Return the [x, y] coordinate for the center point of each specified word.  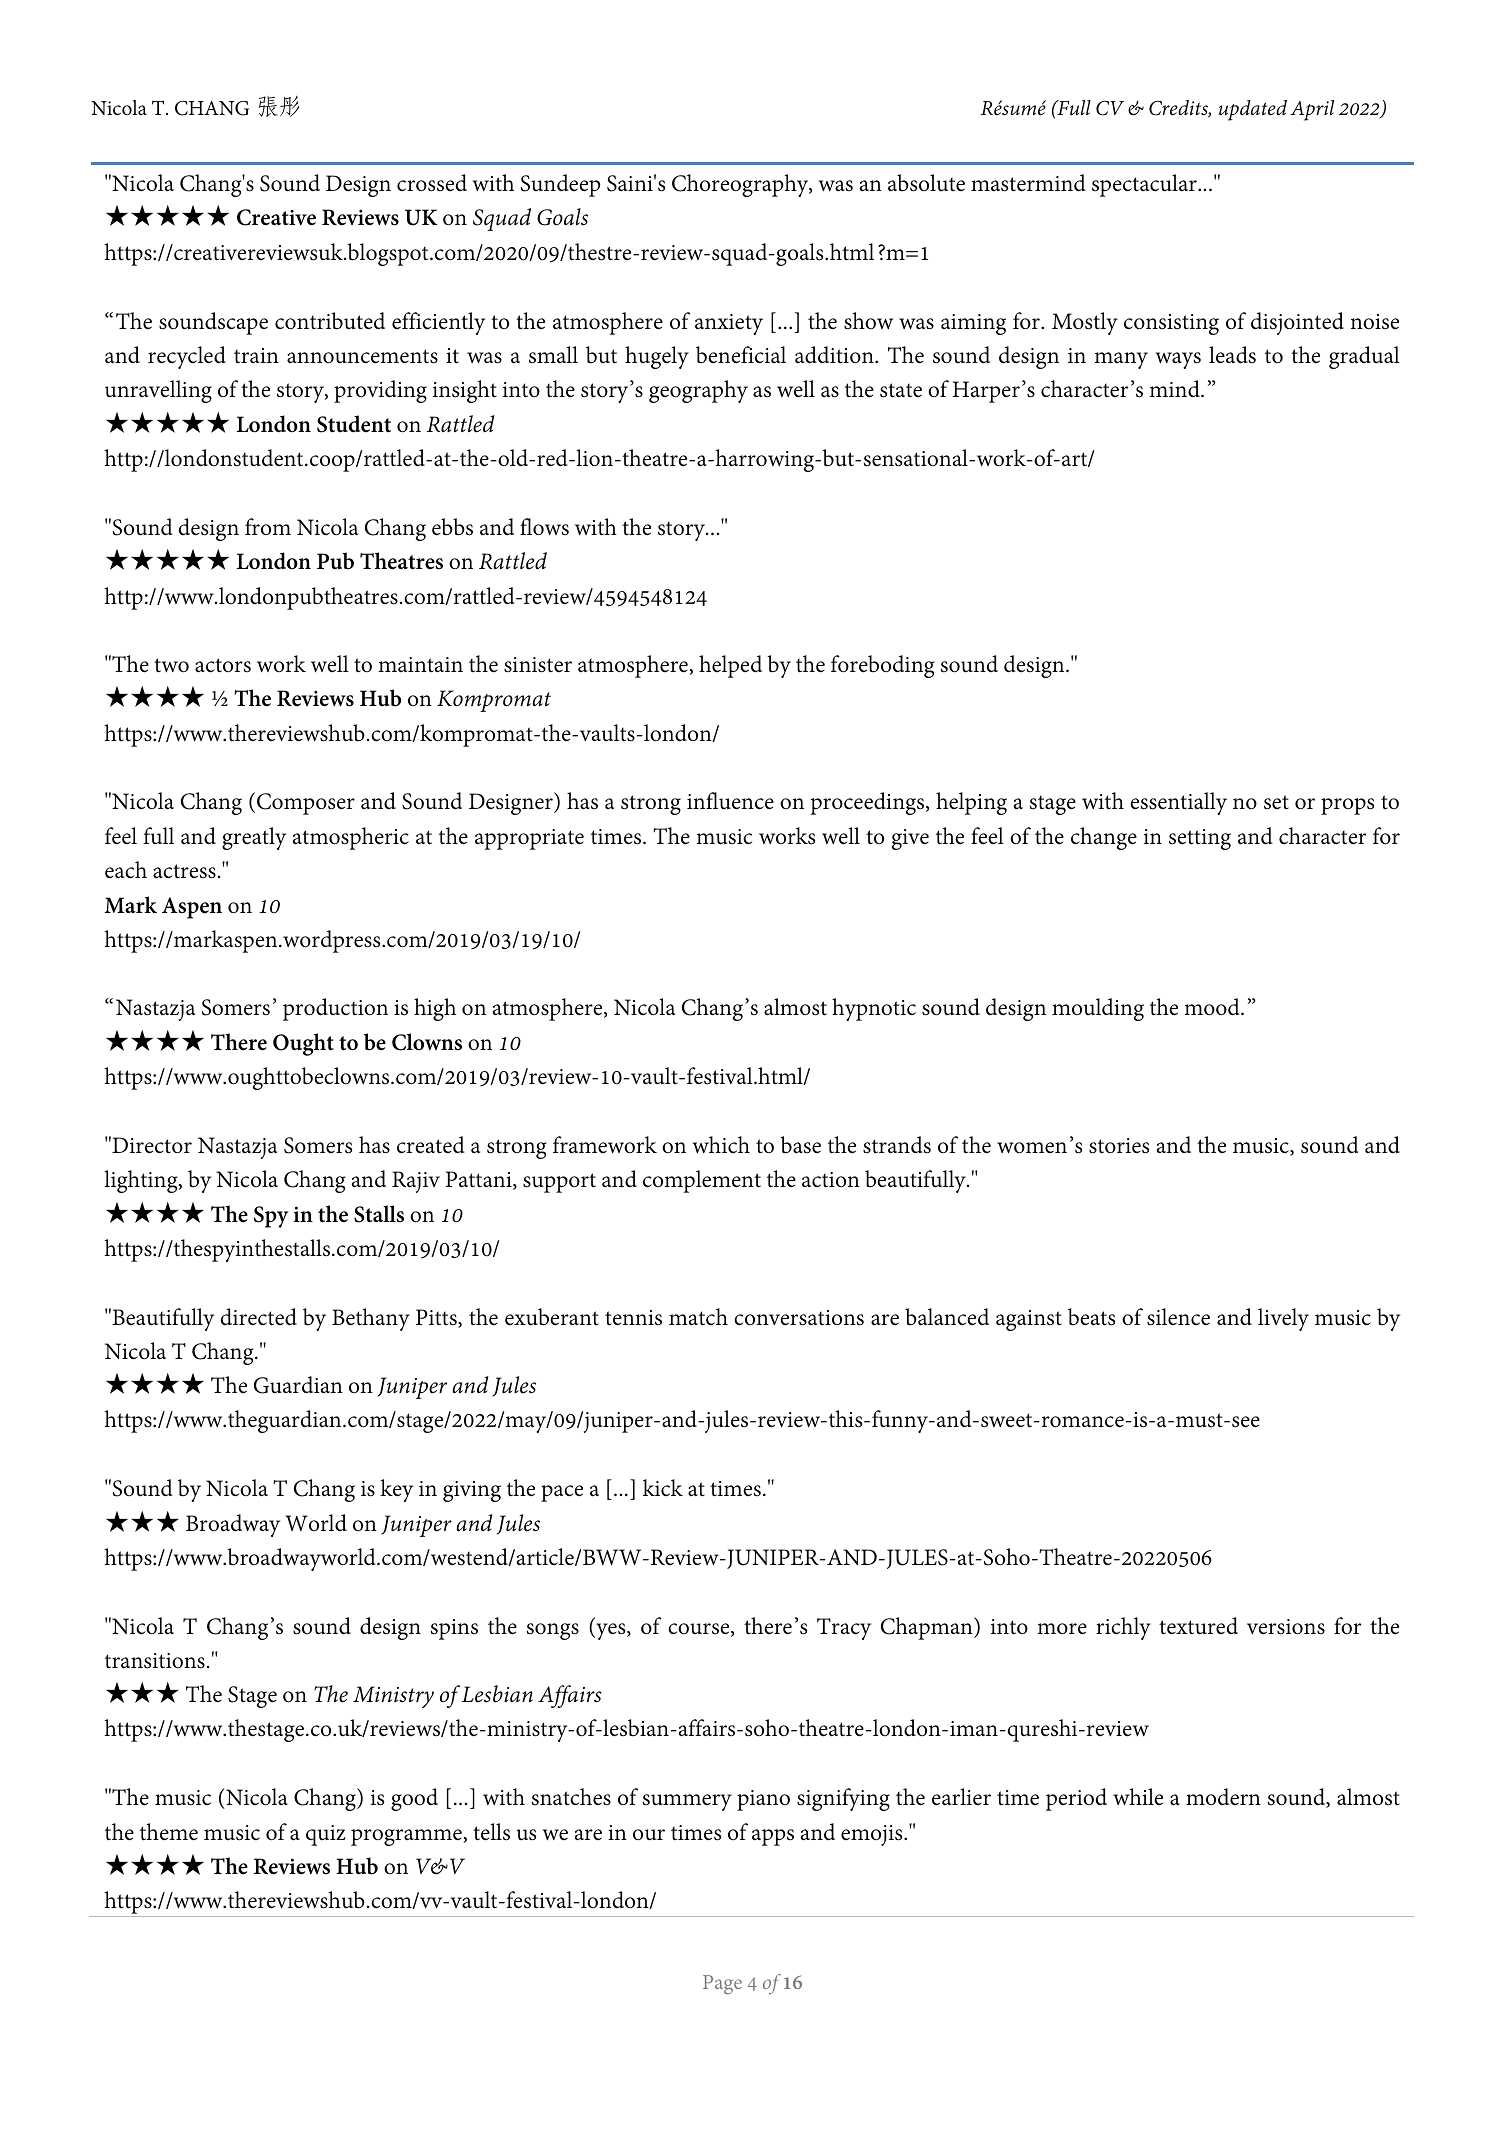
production [335, 1009]
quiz [326, 1835]
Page [722, 1985]
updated [1253, 110]
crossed [432, 183]
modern [1223, 1797]
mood [1213, 1007]
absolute [926, 183]
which [721, 1145]
